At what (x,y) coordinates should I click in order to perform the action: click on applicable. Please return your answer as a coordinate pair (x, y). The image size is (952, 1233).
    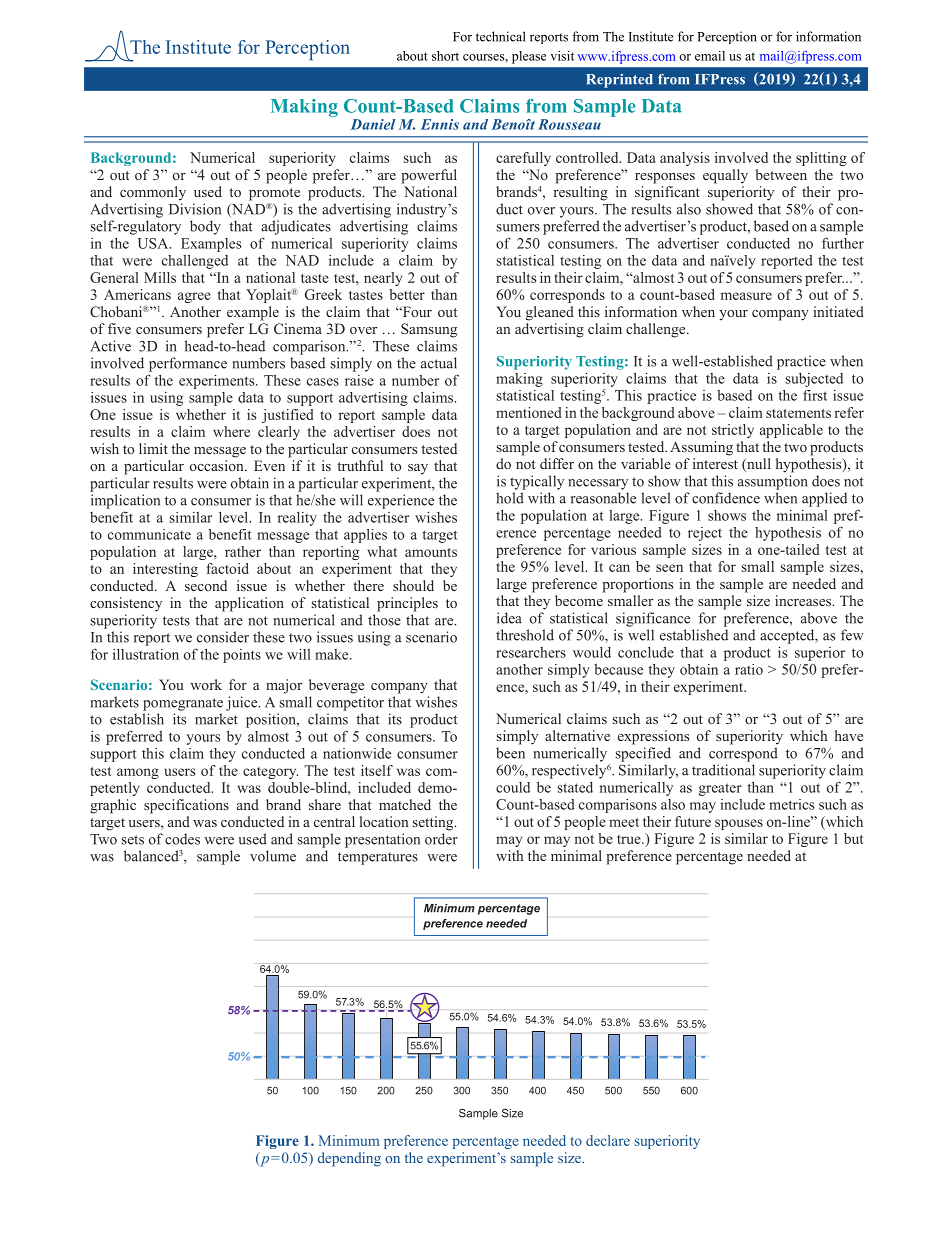
    Looking at the image, I should click on (791, 431).
